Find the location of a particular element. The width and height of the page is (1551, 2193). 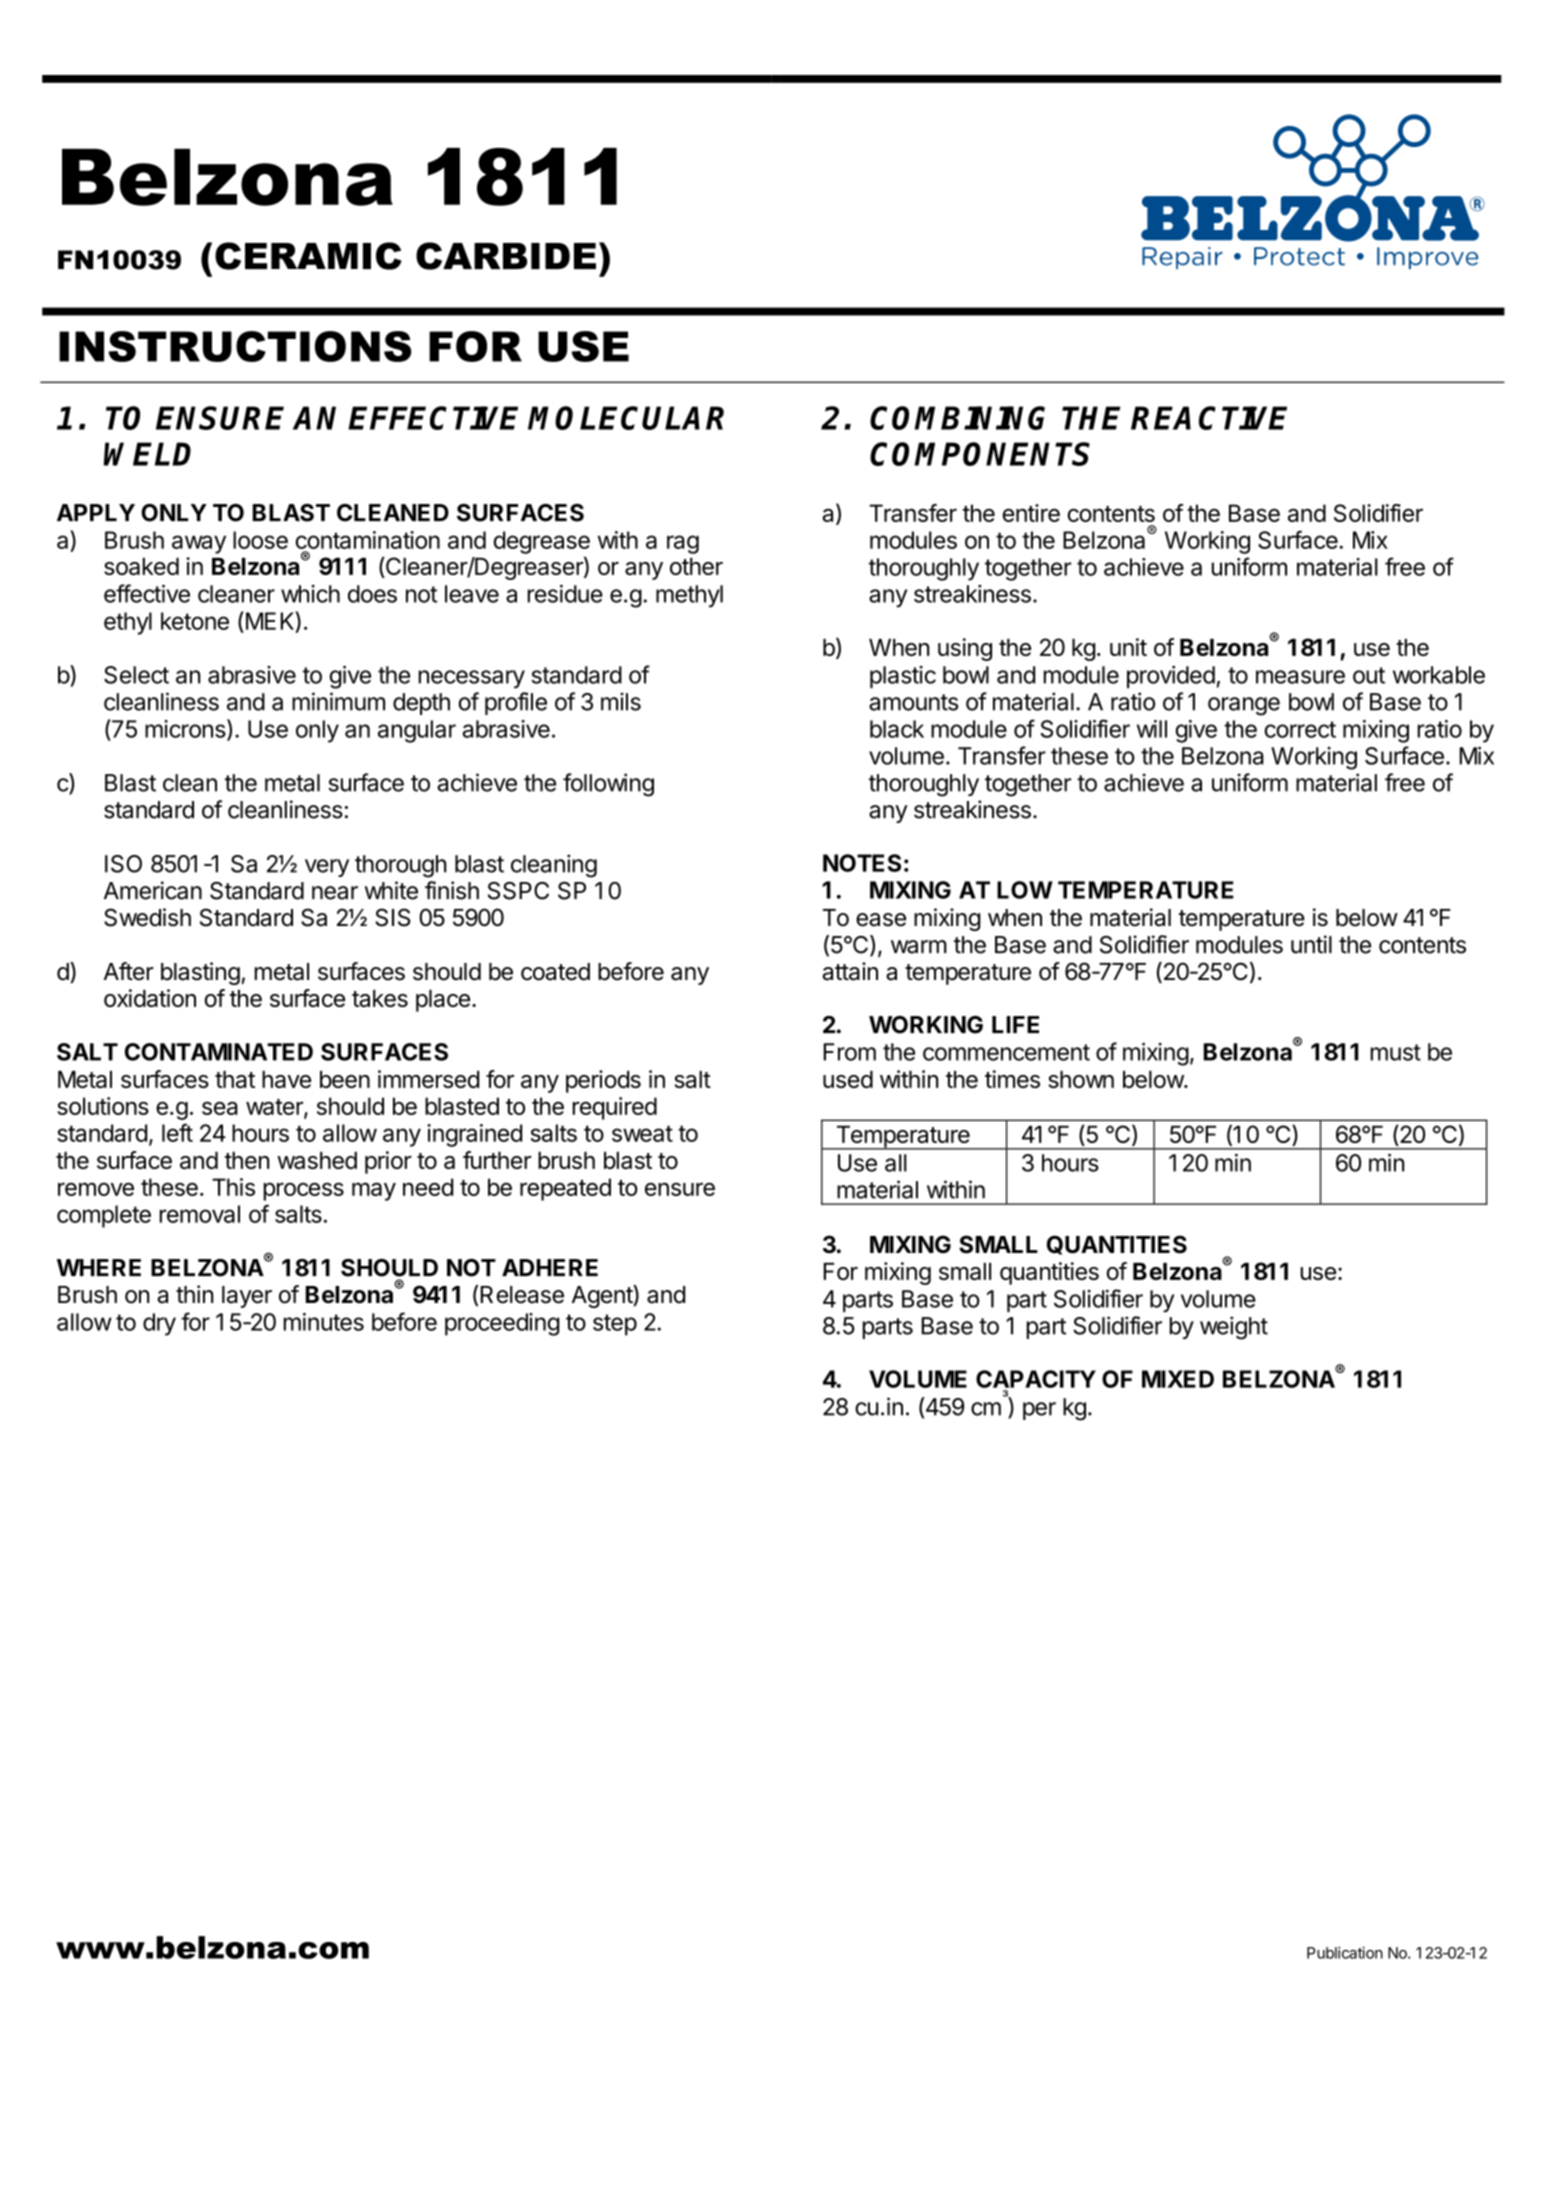

CAPACITY is located at coordinates (1036, 1380).
